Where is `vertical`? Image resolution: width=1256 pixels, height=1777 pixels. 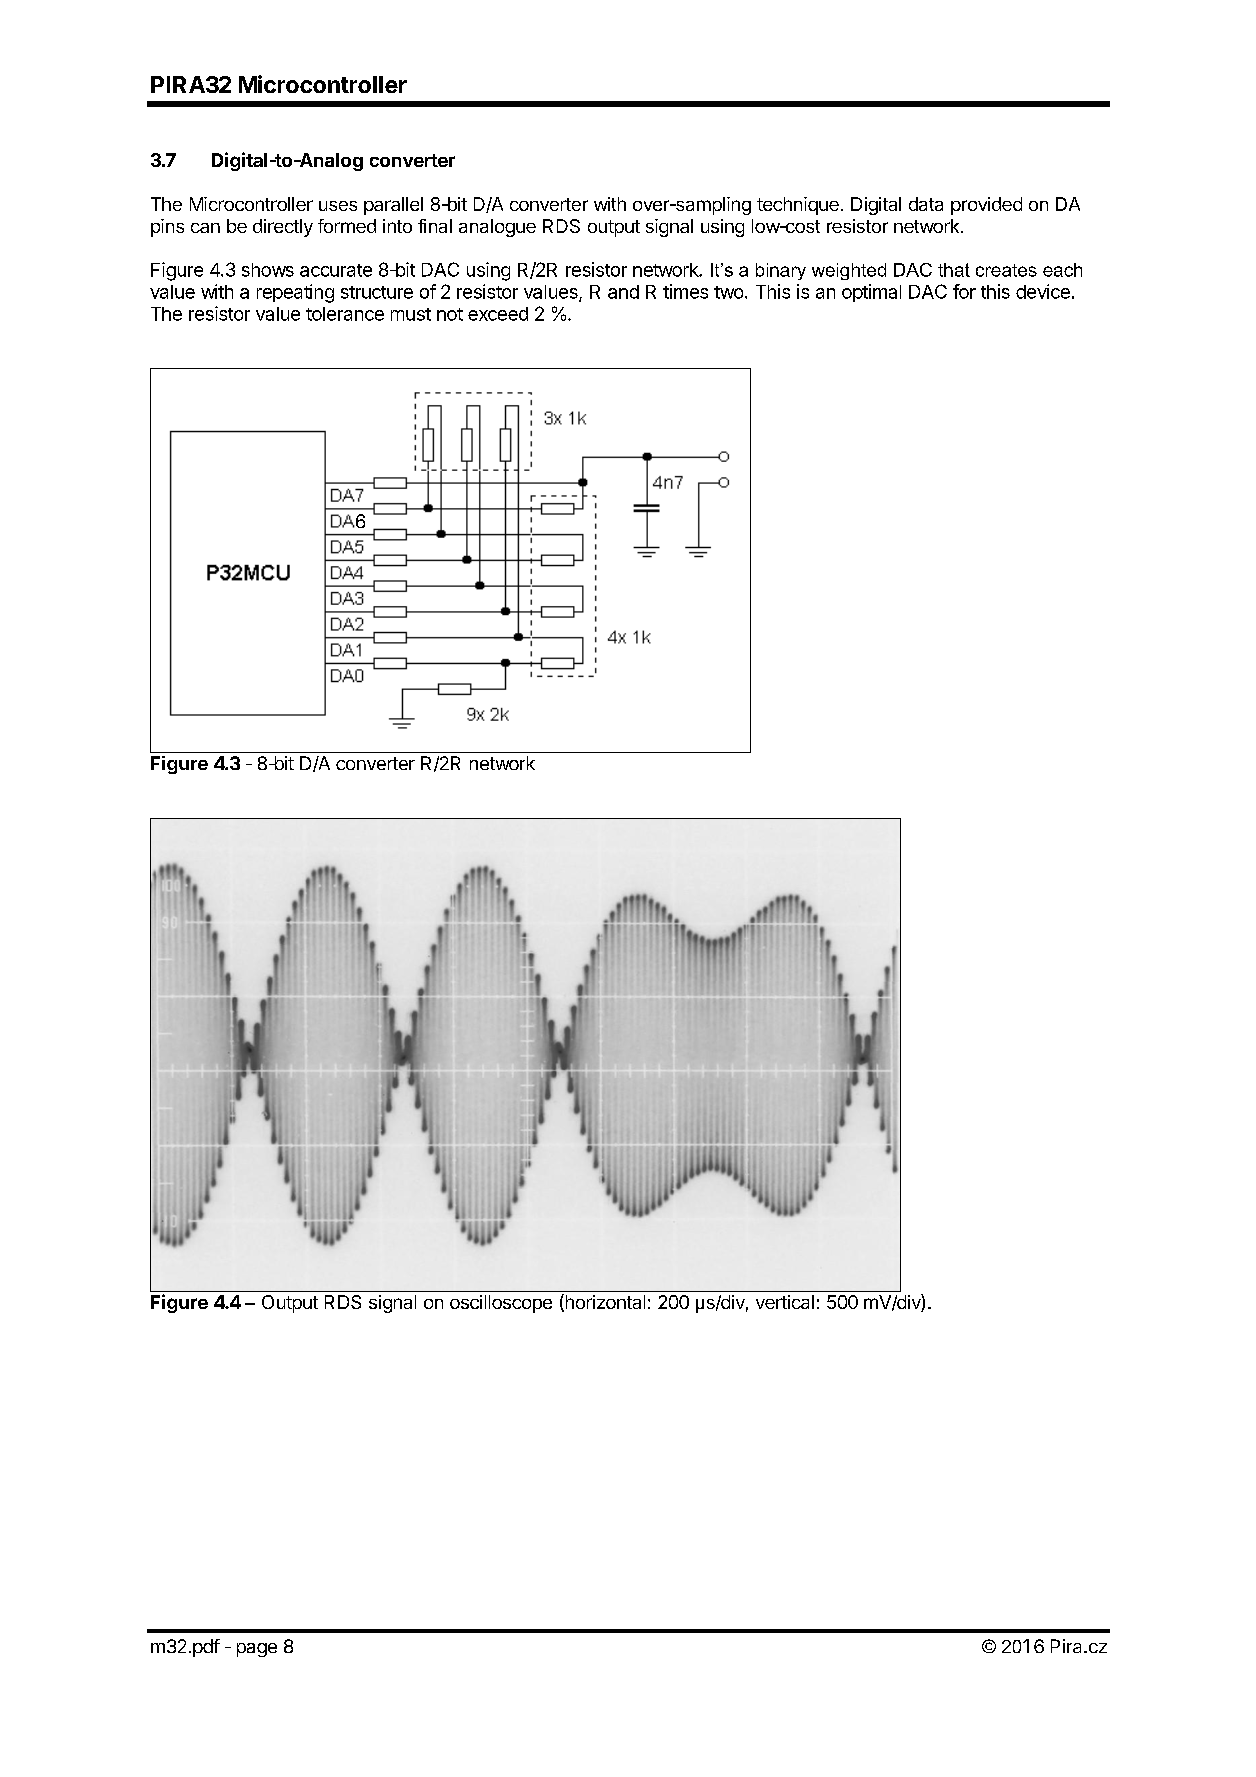 vertical is located at coordinates (785, 1302).
